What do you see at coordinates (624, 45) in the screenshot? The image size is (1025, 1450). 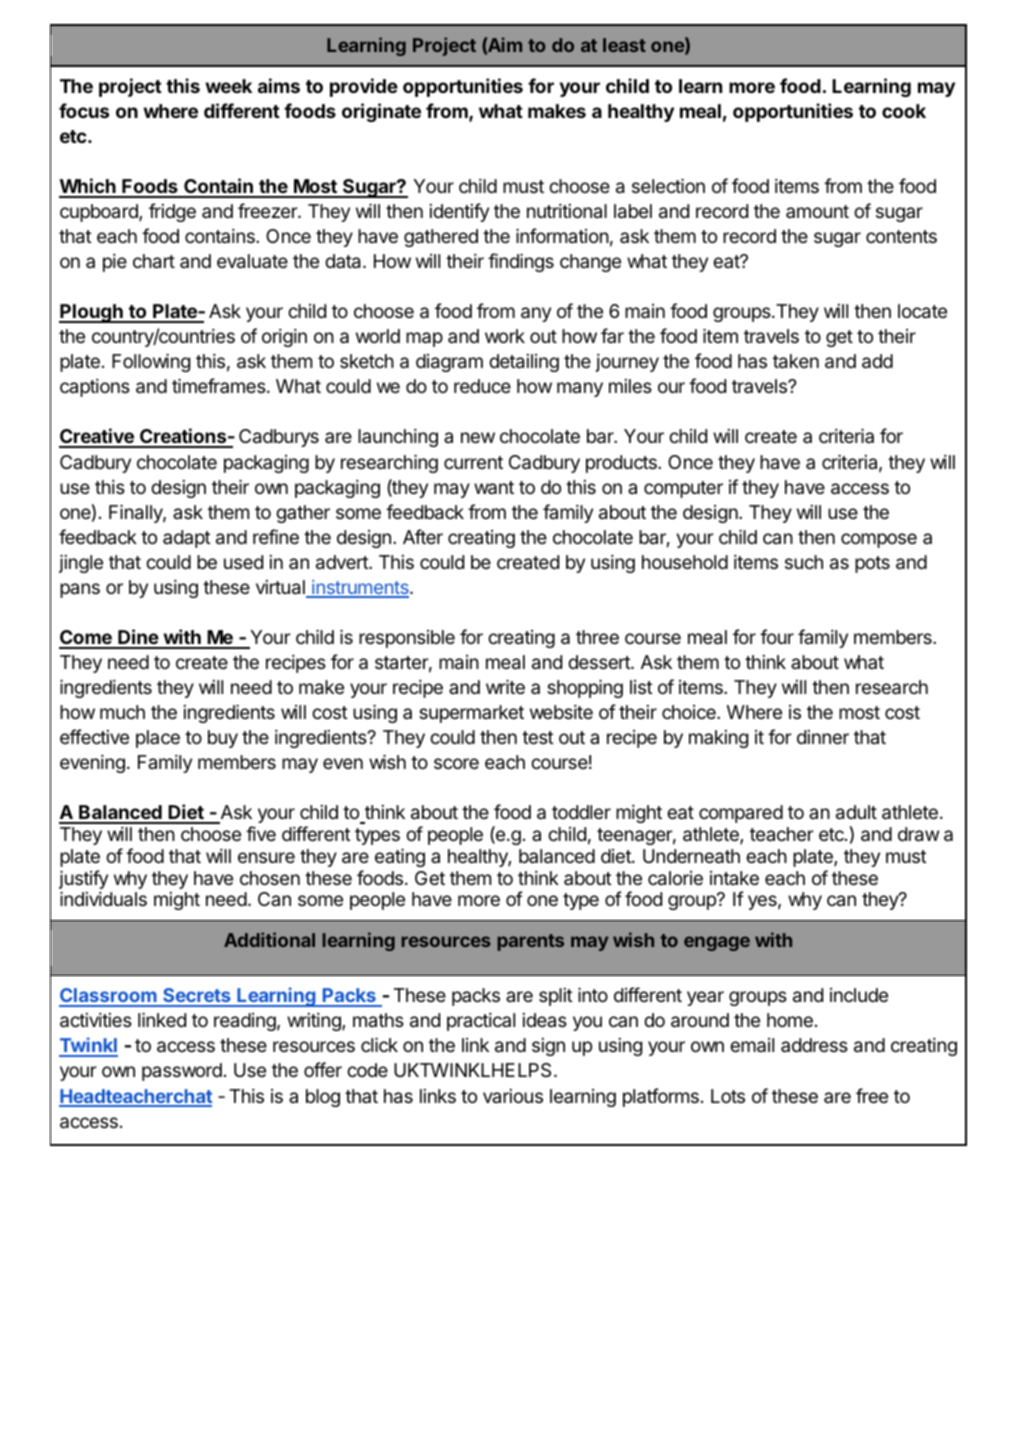 I see `least` at bounding box center [624, 45].
